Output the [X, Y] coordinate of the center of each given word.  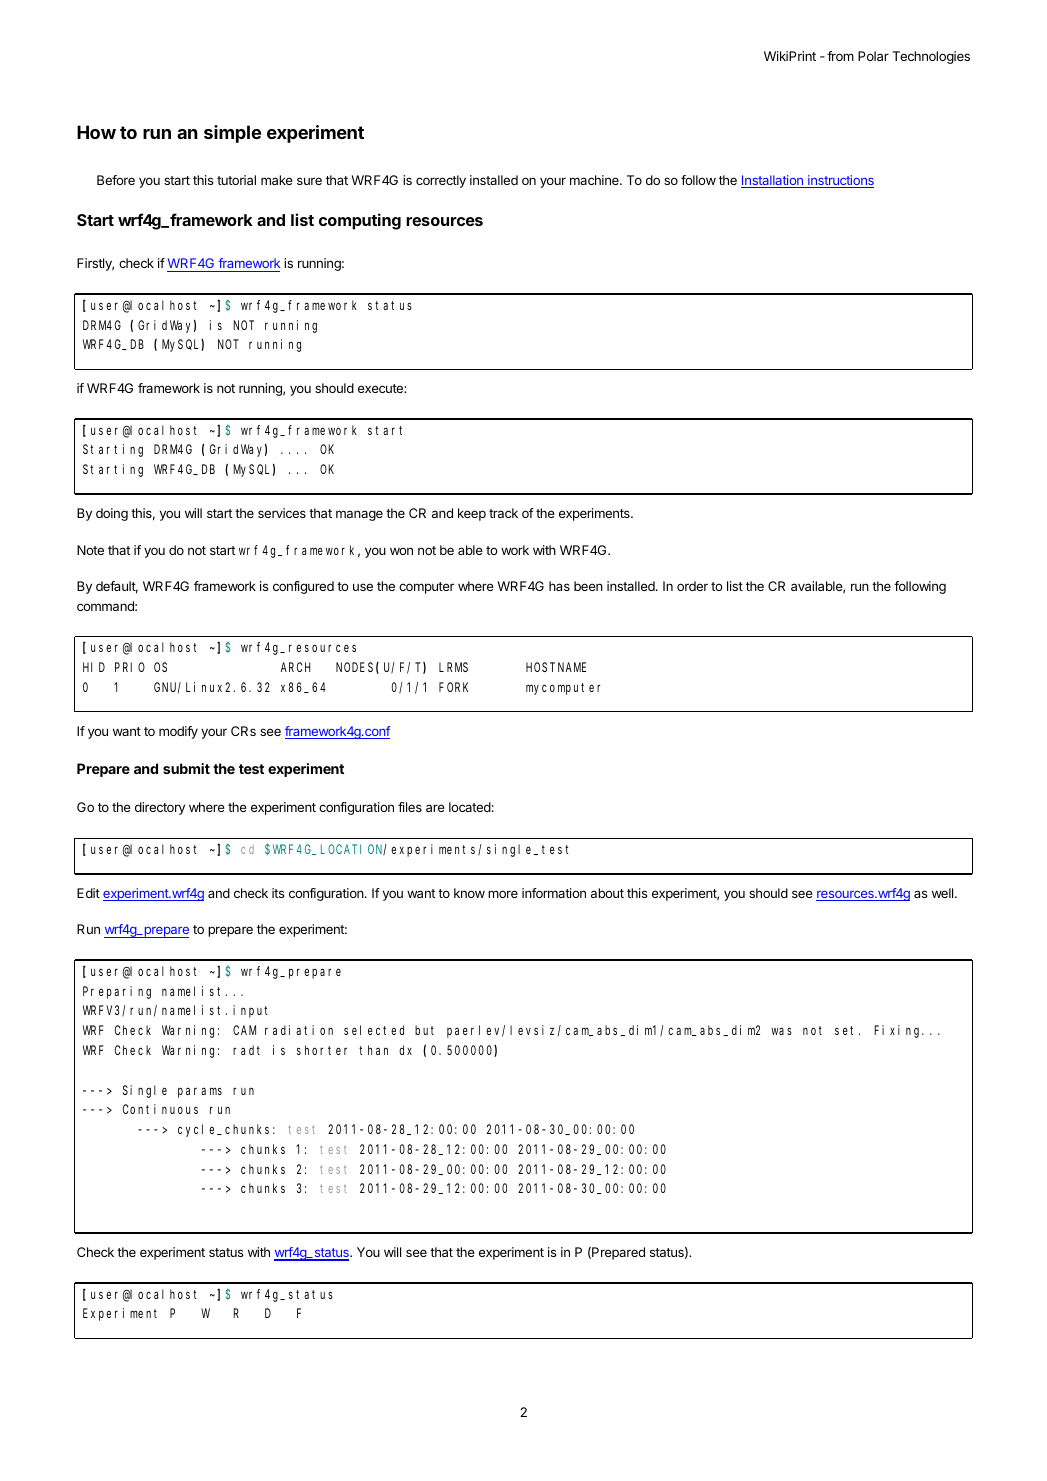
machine [595, 180]
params [200, 1092]
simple [232, 134]
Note [90, 550]
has [559, 586]
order [692, 586]
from [840, 56]
